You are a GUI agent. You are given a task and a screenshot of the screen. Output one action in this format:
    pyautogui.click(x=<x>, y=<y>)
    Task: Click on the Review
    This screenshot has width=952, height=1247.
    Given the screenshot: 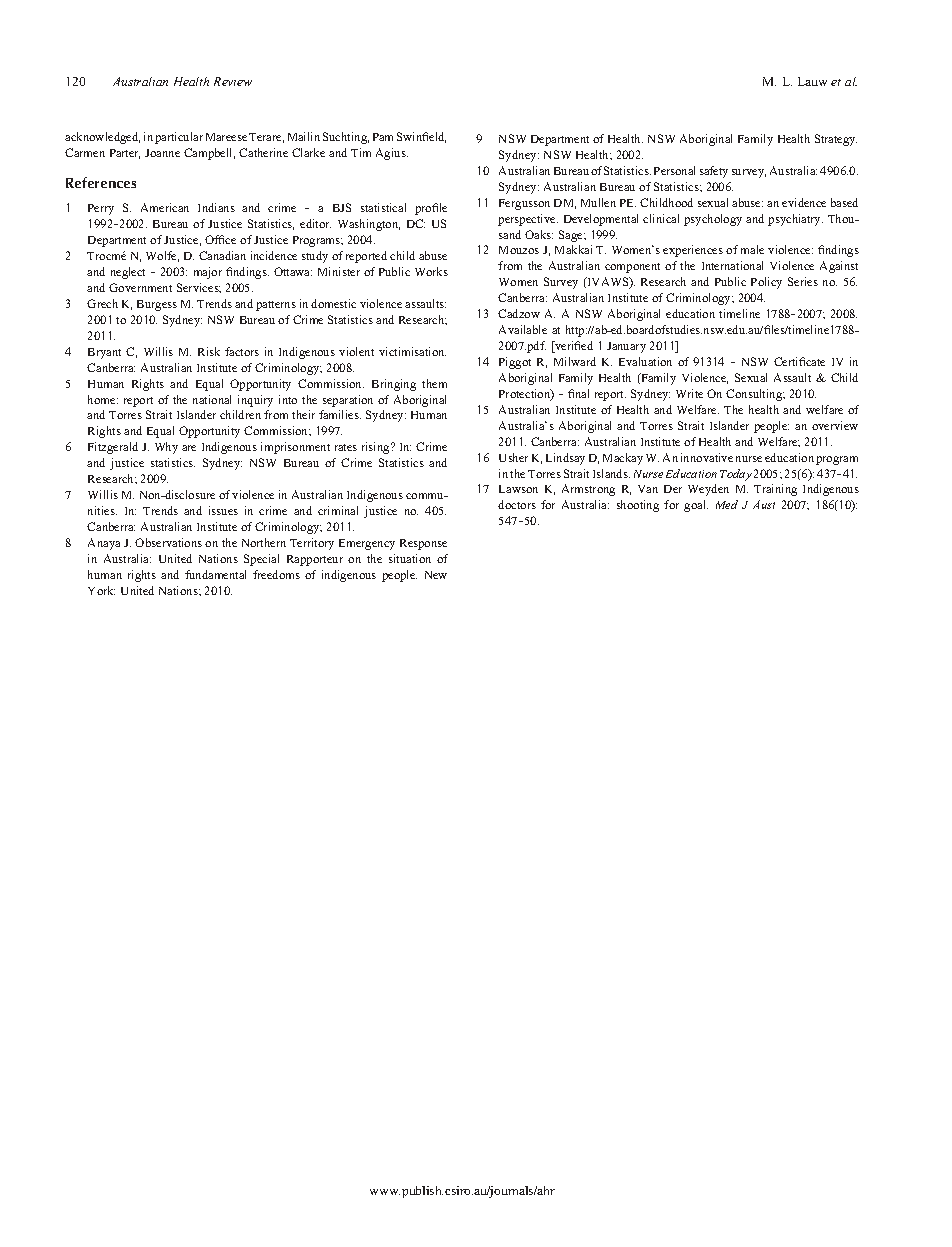 What is the action you would take?
    pyautogui.click(x=233, y=81)
